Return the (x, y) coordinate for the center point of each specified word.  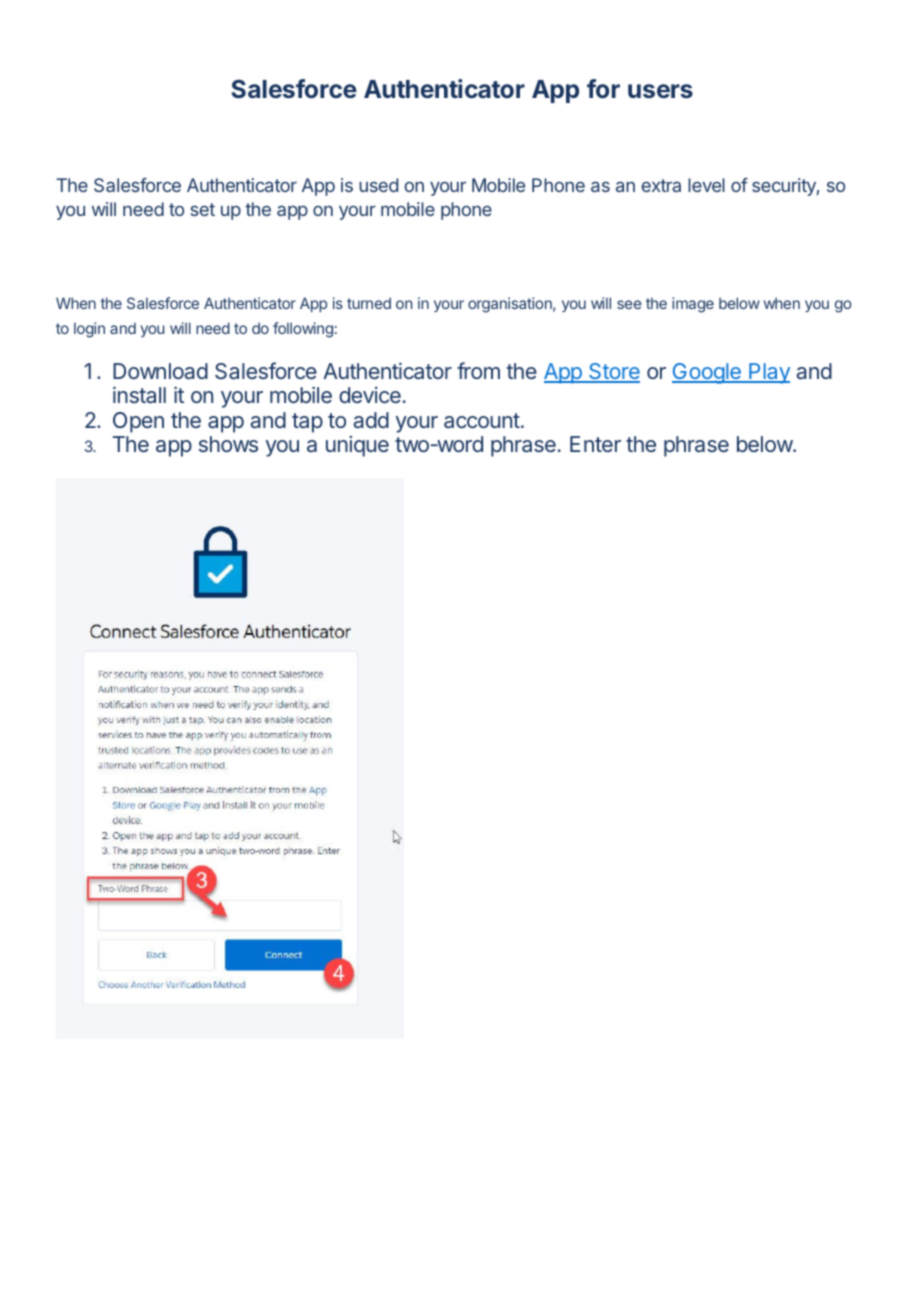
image (693, 305)
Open (138, 422)
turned (369, 303)
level (706, 185)
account (482, 421)
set (203, 209)
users (660, 91)
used (378, 185)
